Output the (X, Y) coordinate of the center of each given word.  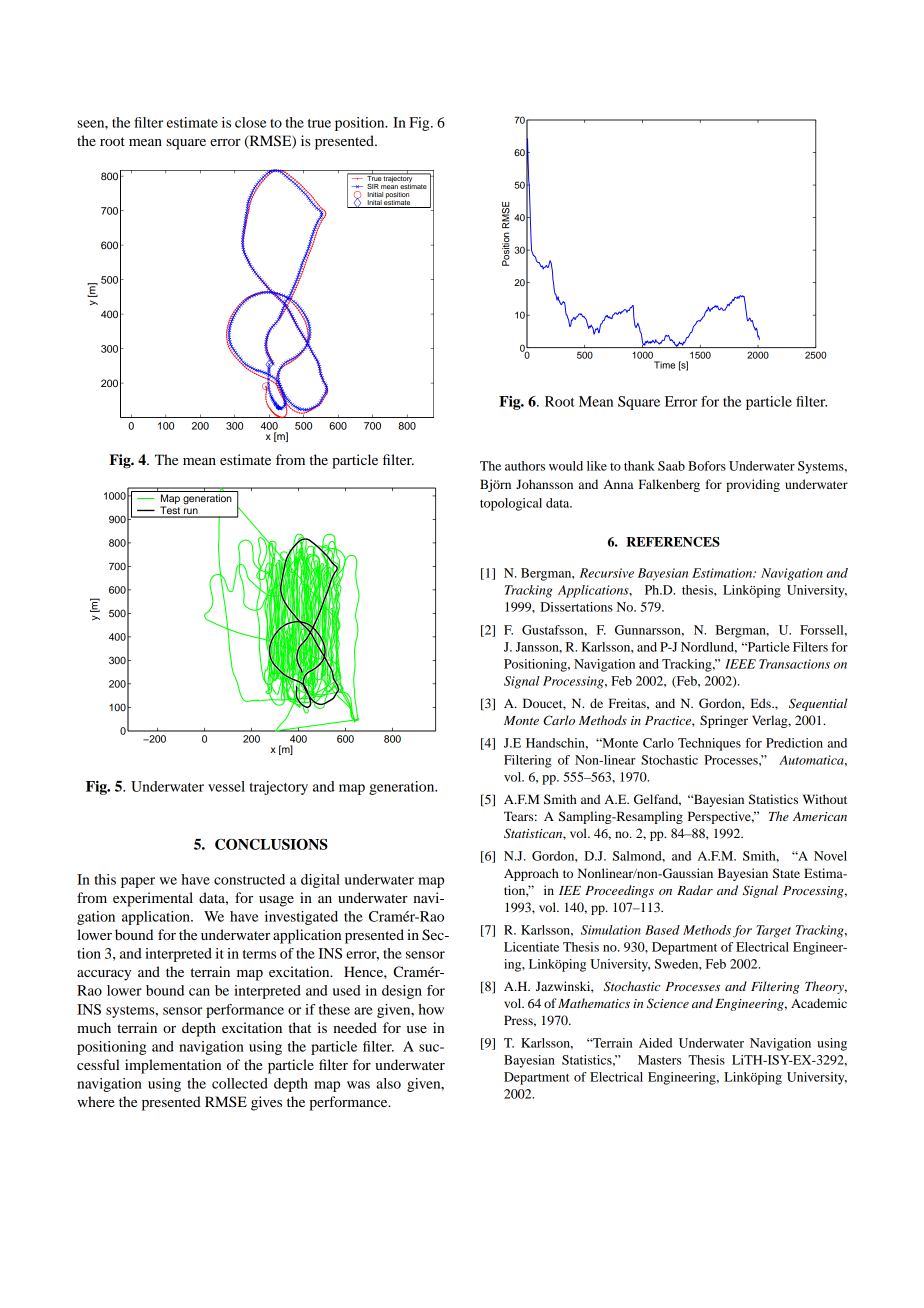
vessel (226, 786)
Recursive (607, 573)
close (251, 122)
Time (664, 365)
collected (240, 1083)
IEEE (740, 664)
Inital (374, 204)
